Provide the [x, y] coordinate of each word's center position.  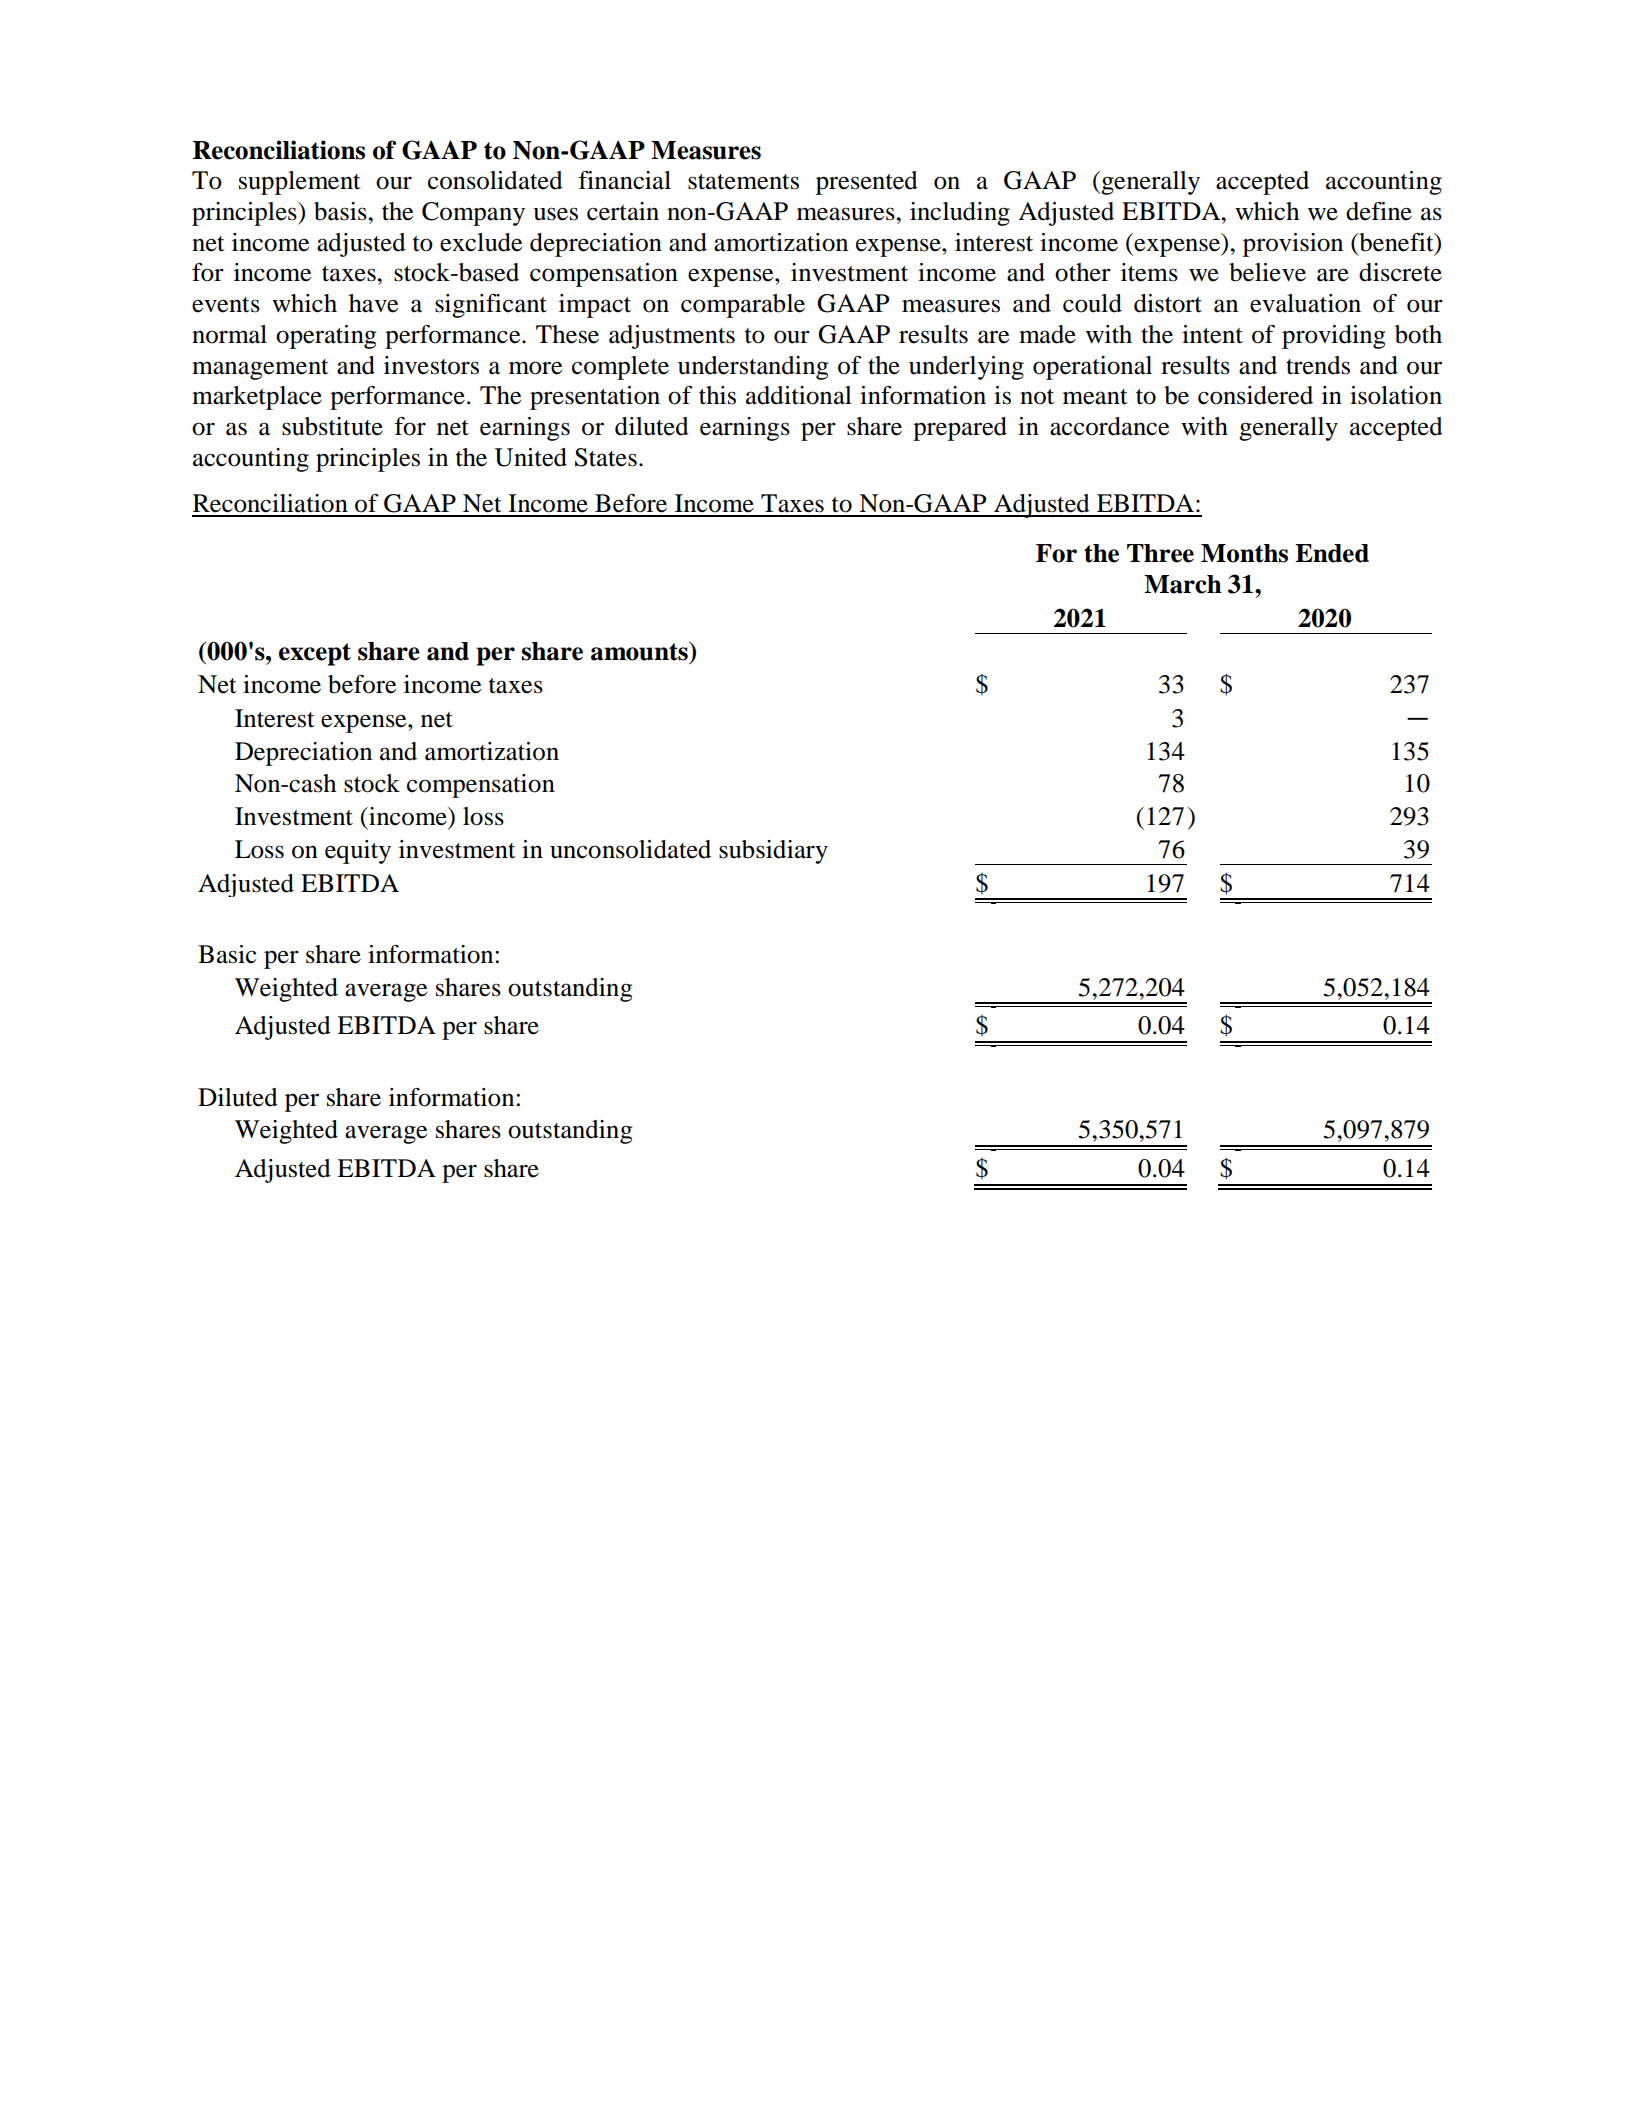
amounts [640, 651]
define [1379, 211]
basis [341, 211]
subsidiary [773, 852]
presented [867, 183]
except [315, 654]
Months [1244, 553]
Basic [227, 954]
